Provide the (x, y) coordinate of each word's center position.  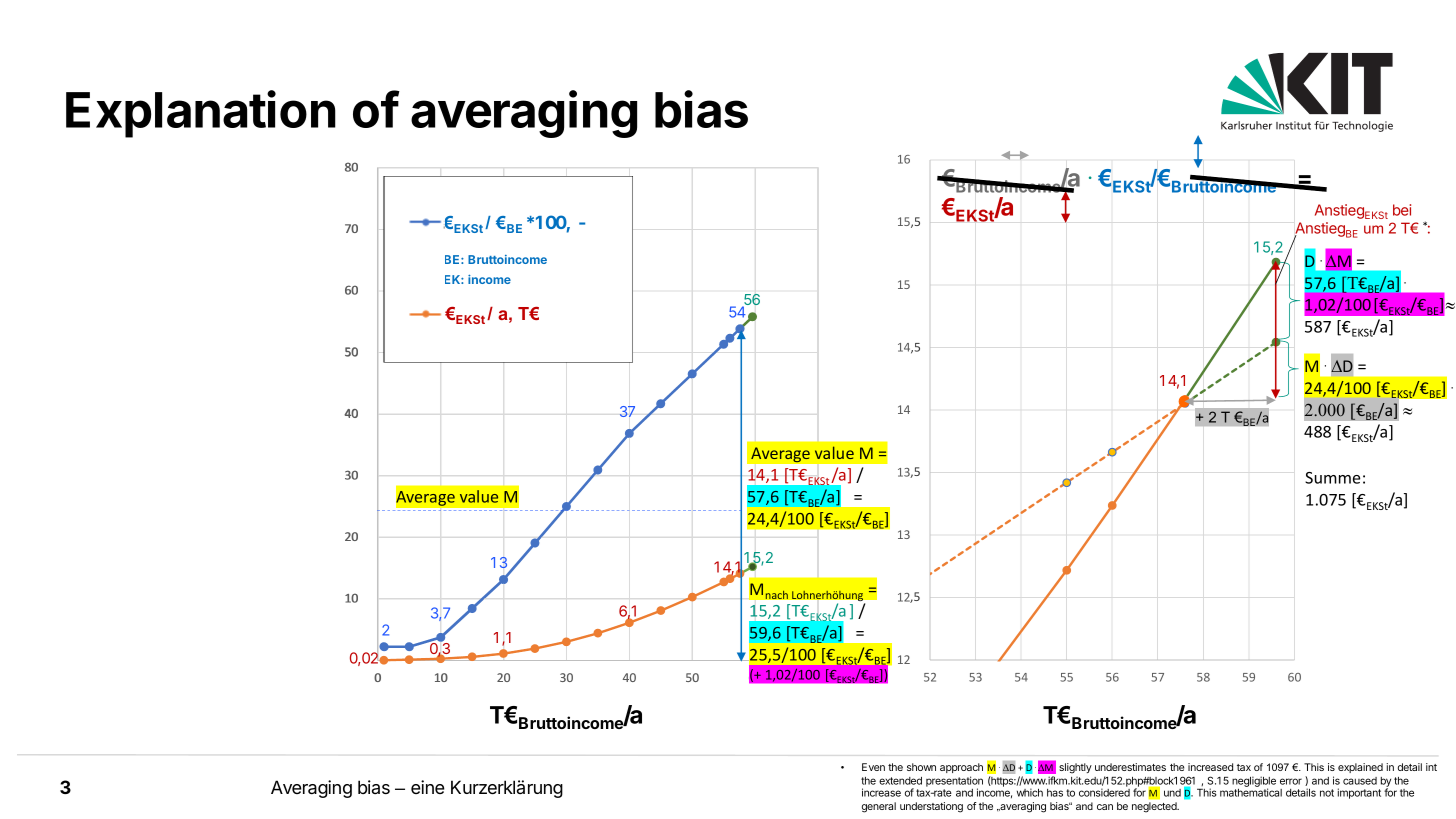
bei (1402, 210)
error (1291, 781)
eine (428, 787)
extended (900, 781)
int (1431, 767)
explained (1360, 768)
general (879, 807)
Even (873, 767)
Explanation (201, 114)
